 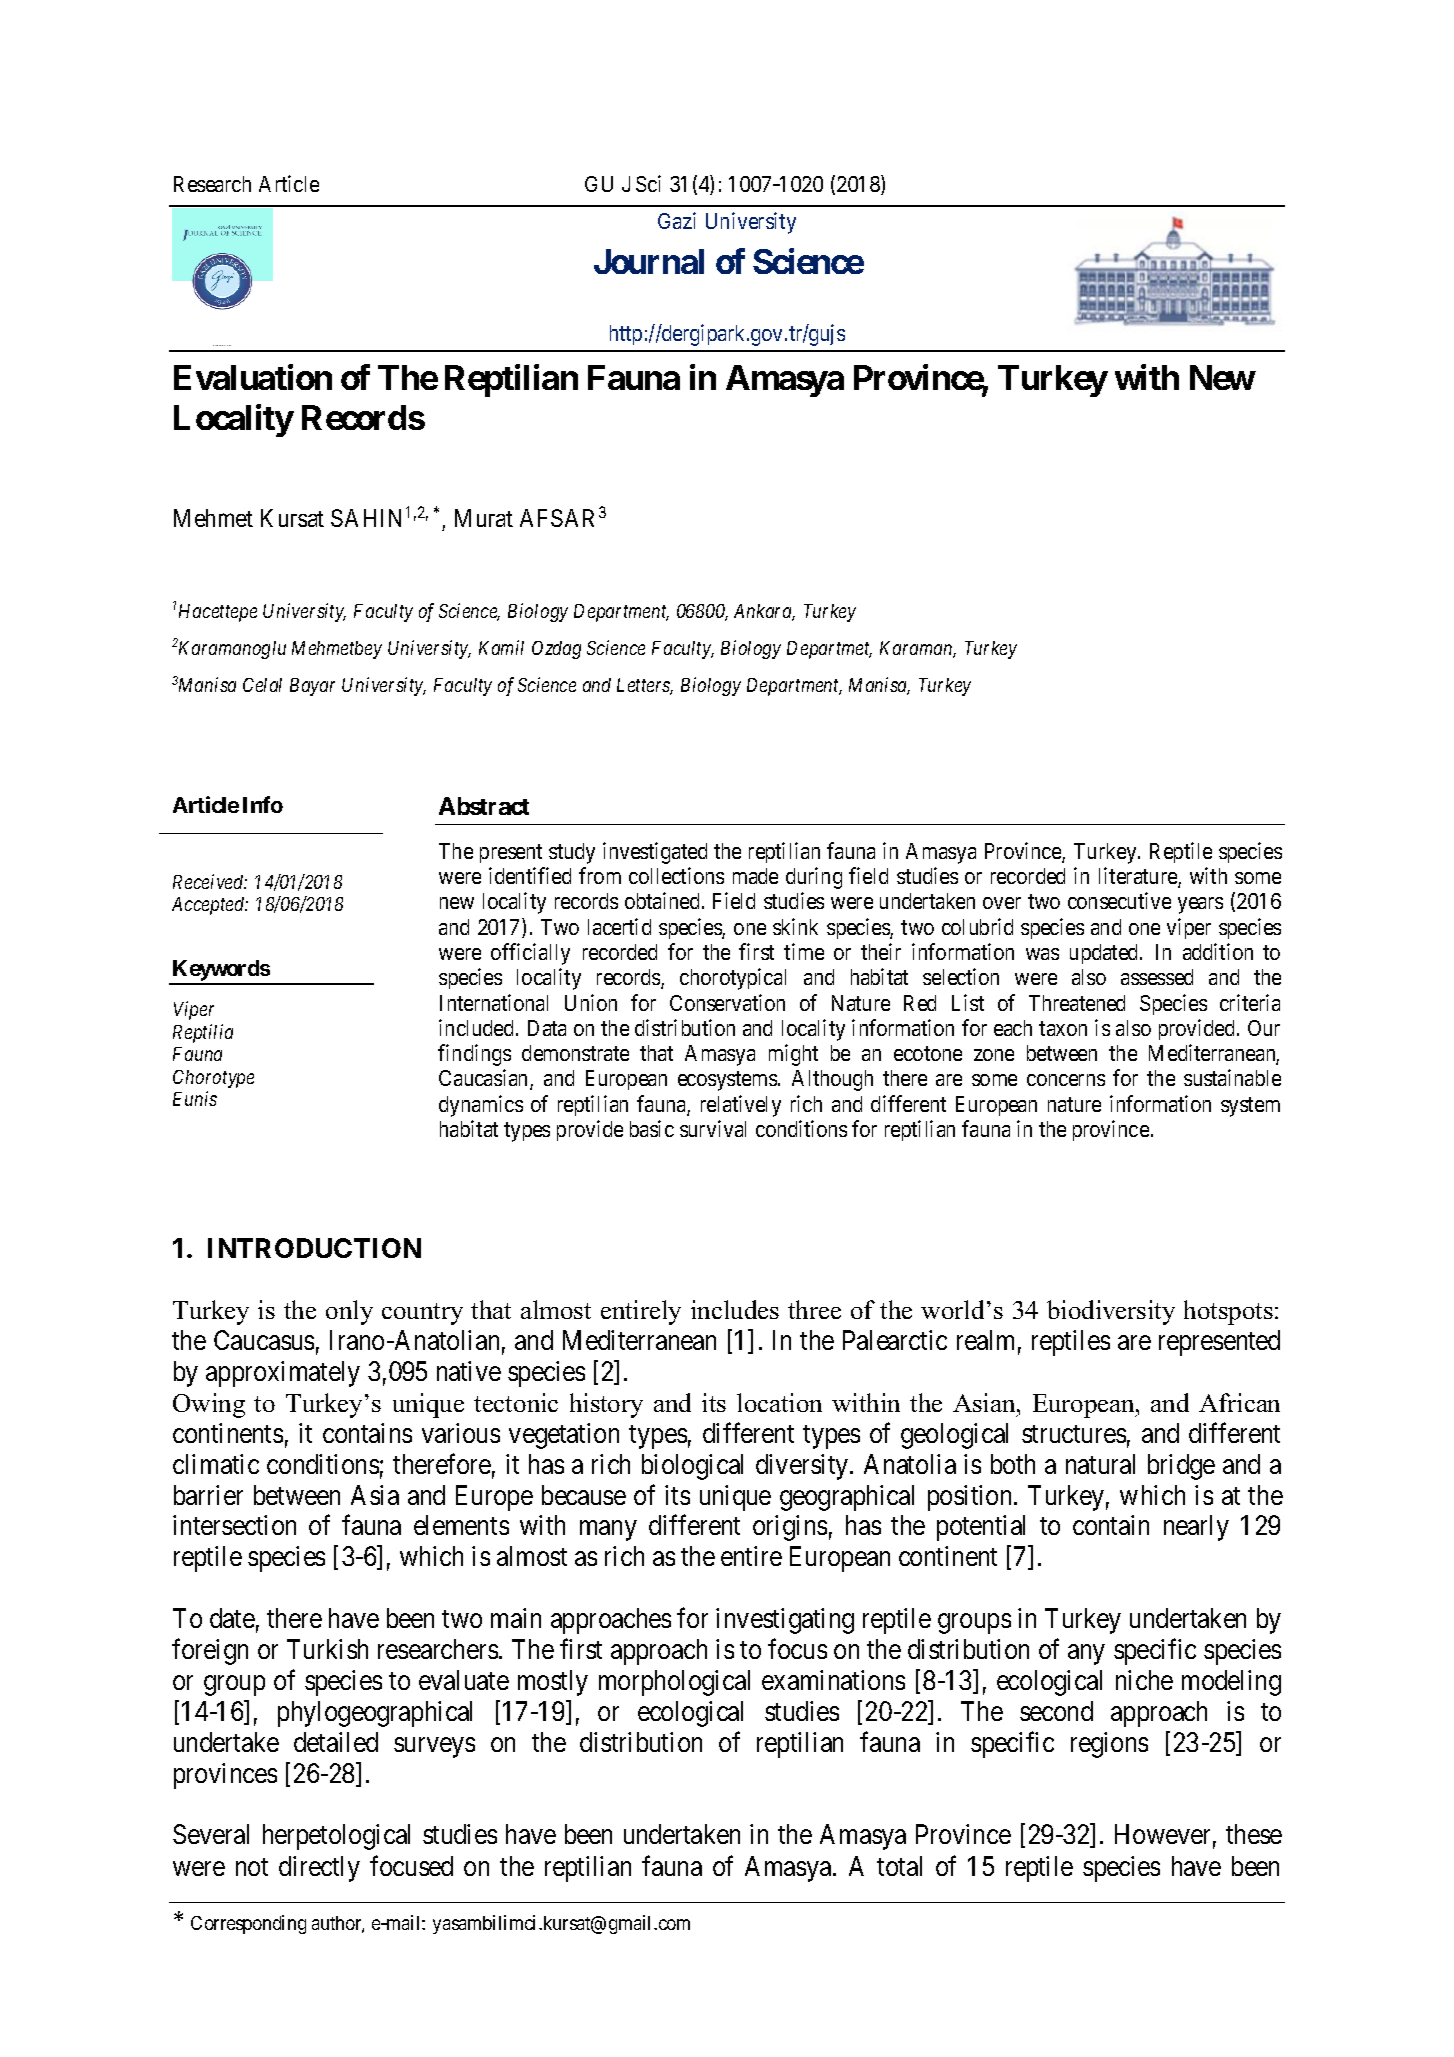 I want to click on intersection, so click(x=234, y=1525).
